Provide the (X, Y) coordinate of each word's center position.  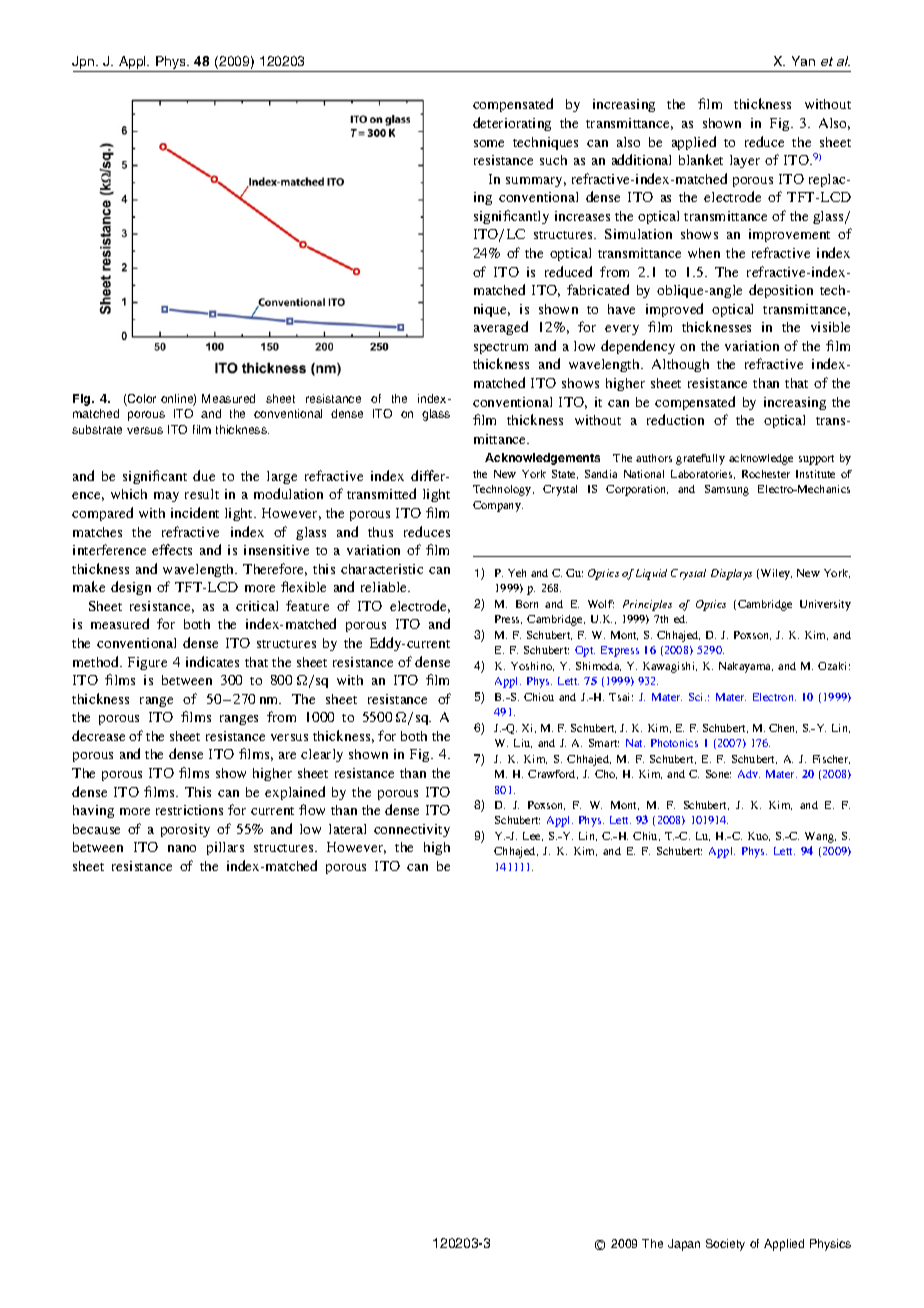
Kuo (759, 836)
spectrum (501, 348)
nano (182, 848)
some (489, 143)
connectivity (412, 830)
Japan (684, 1245)
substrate (97, 429)
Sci (697, 697)
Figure (147, 663)
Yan (803, 61)
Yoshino (532, 666)
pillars (225, 848)
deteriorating (512, 124)
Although (680, 365)
